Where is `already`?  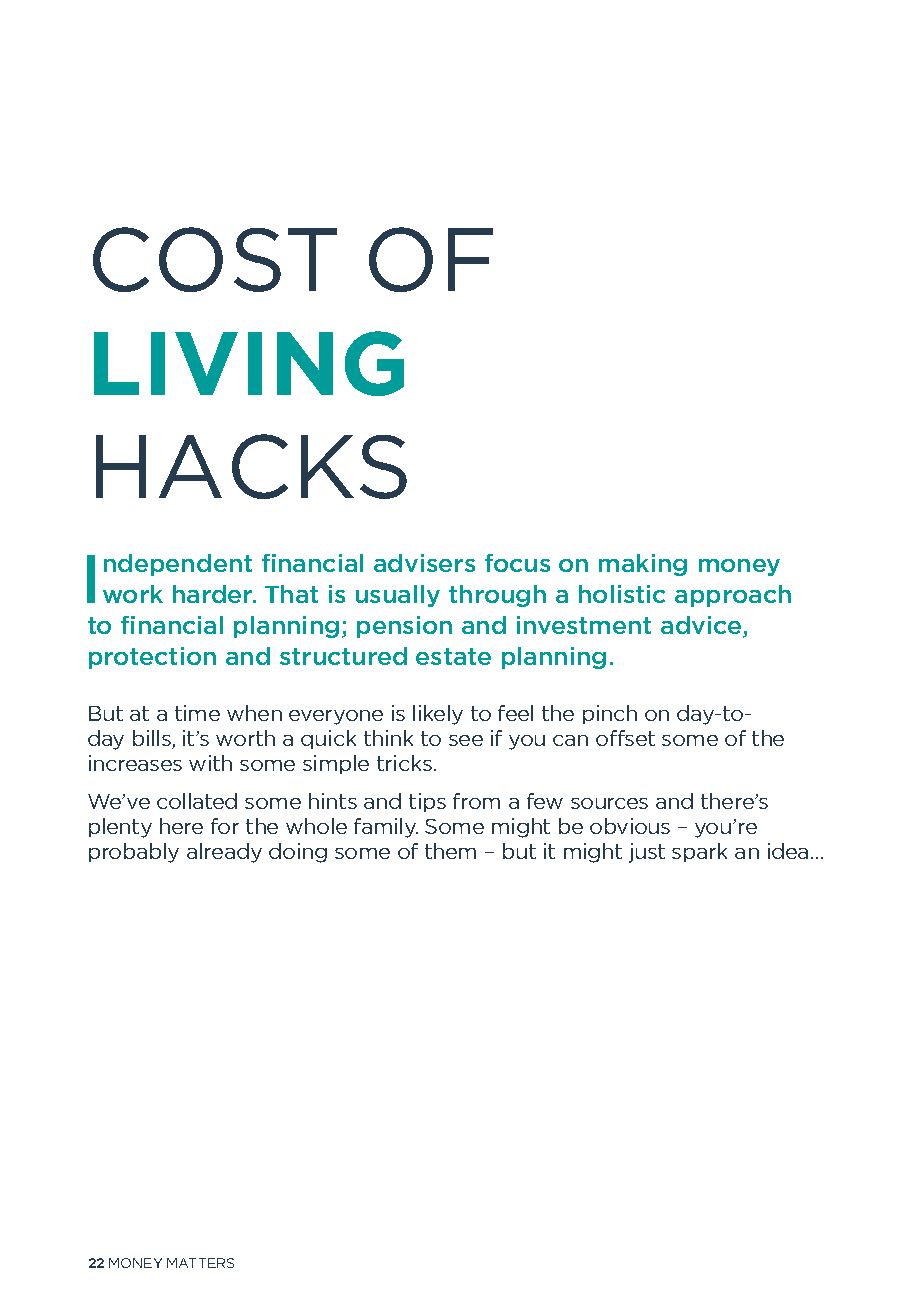 already is located at coordinates (224, 853).
